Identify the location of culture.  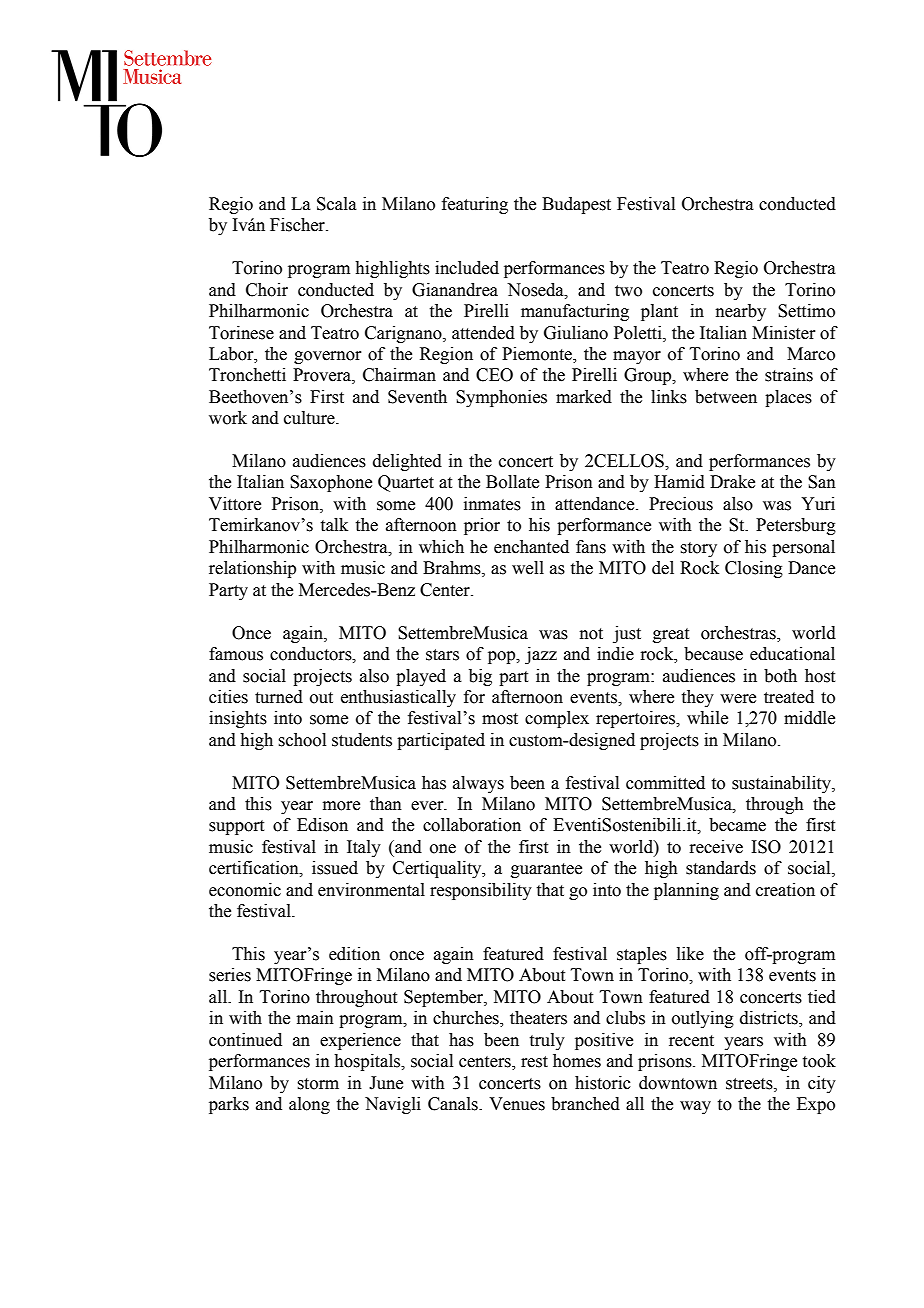
(310, 418).
